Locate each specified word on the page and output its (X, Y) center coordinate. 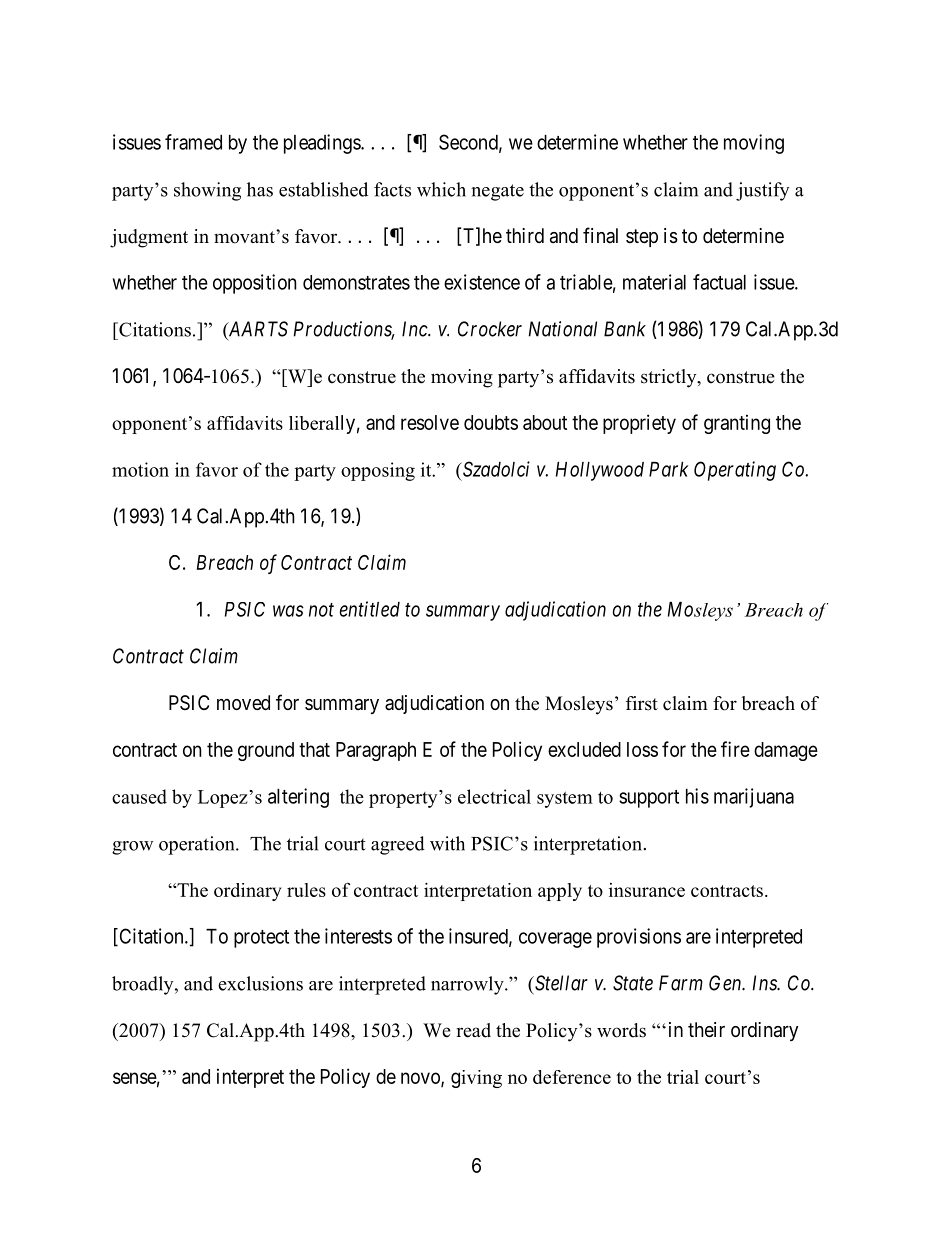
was (288, 611)
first (642, 703)
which (441, 189)
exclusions (260, 983)
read (473, 1030)
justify (763, 191)
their (706, 1030)
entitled (369, 609)
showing (207, 191)
